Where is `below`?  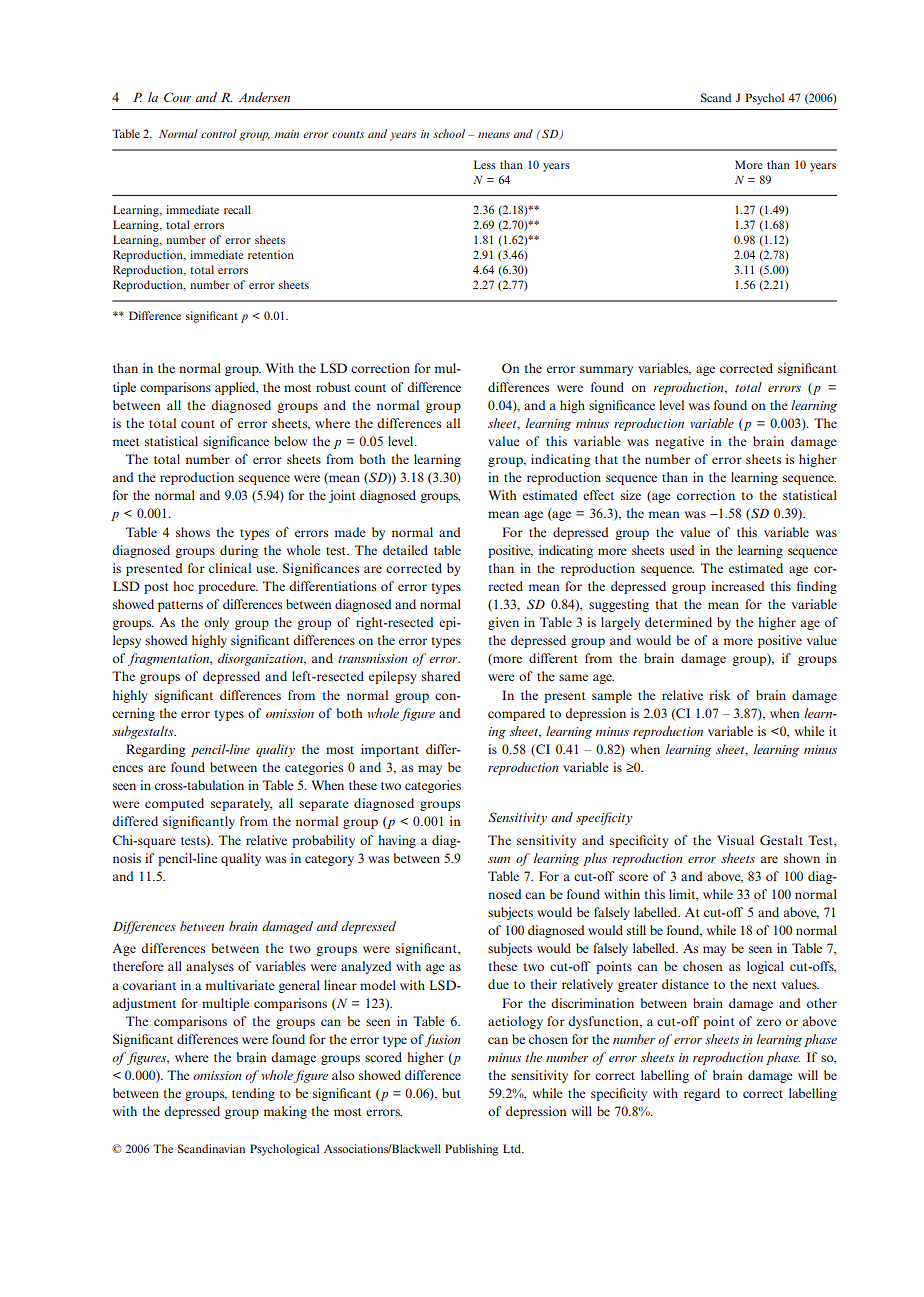
below is located at coordinates (290, 441).
